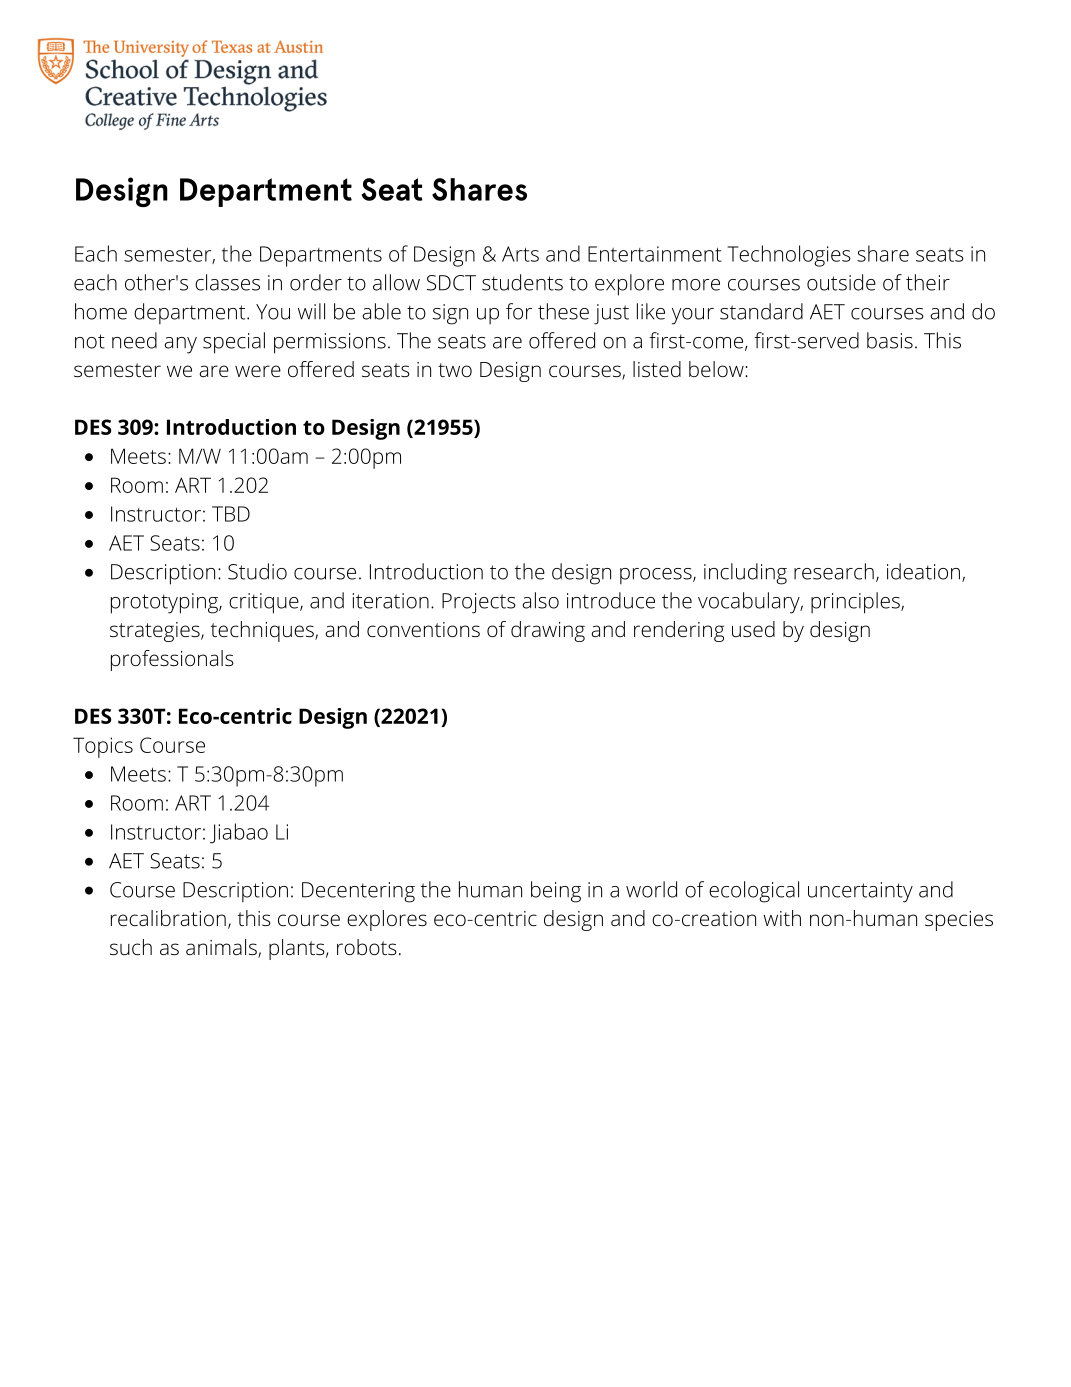 This image has width=1071, height=1387. I want to click on TBD, so click(231, 514).
